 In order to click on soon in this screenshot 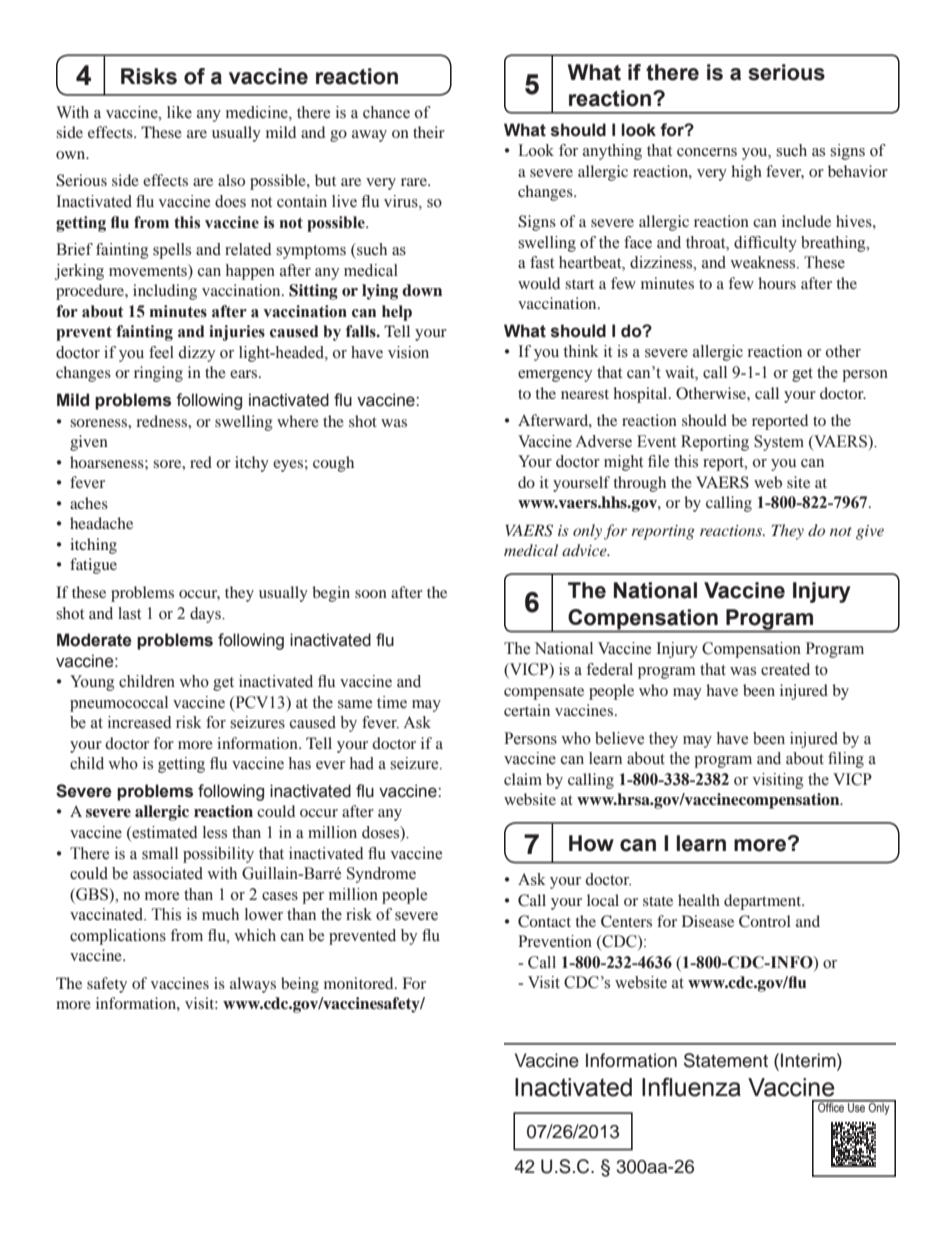, I will do `click(371, 594)`.
